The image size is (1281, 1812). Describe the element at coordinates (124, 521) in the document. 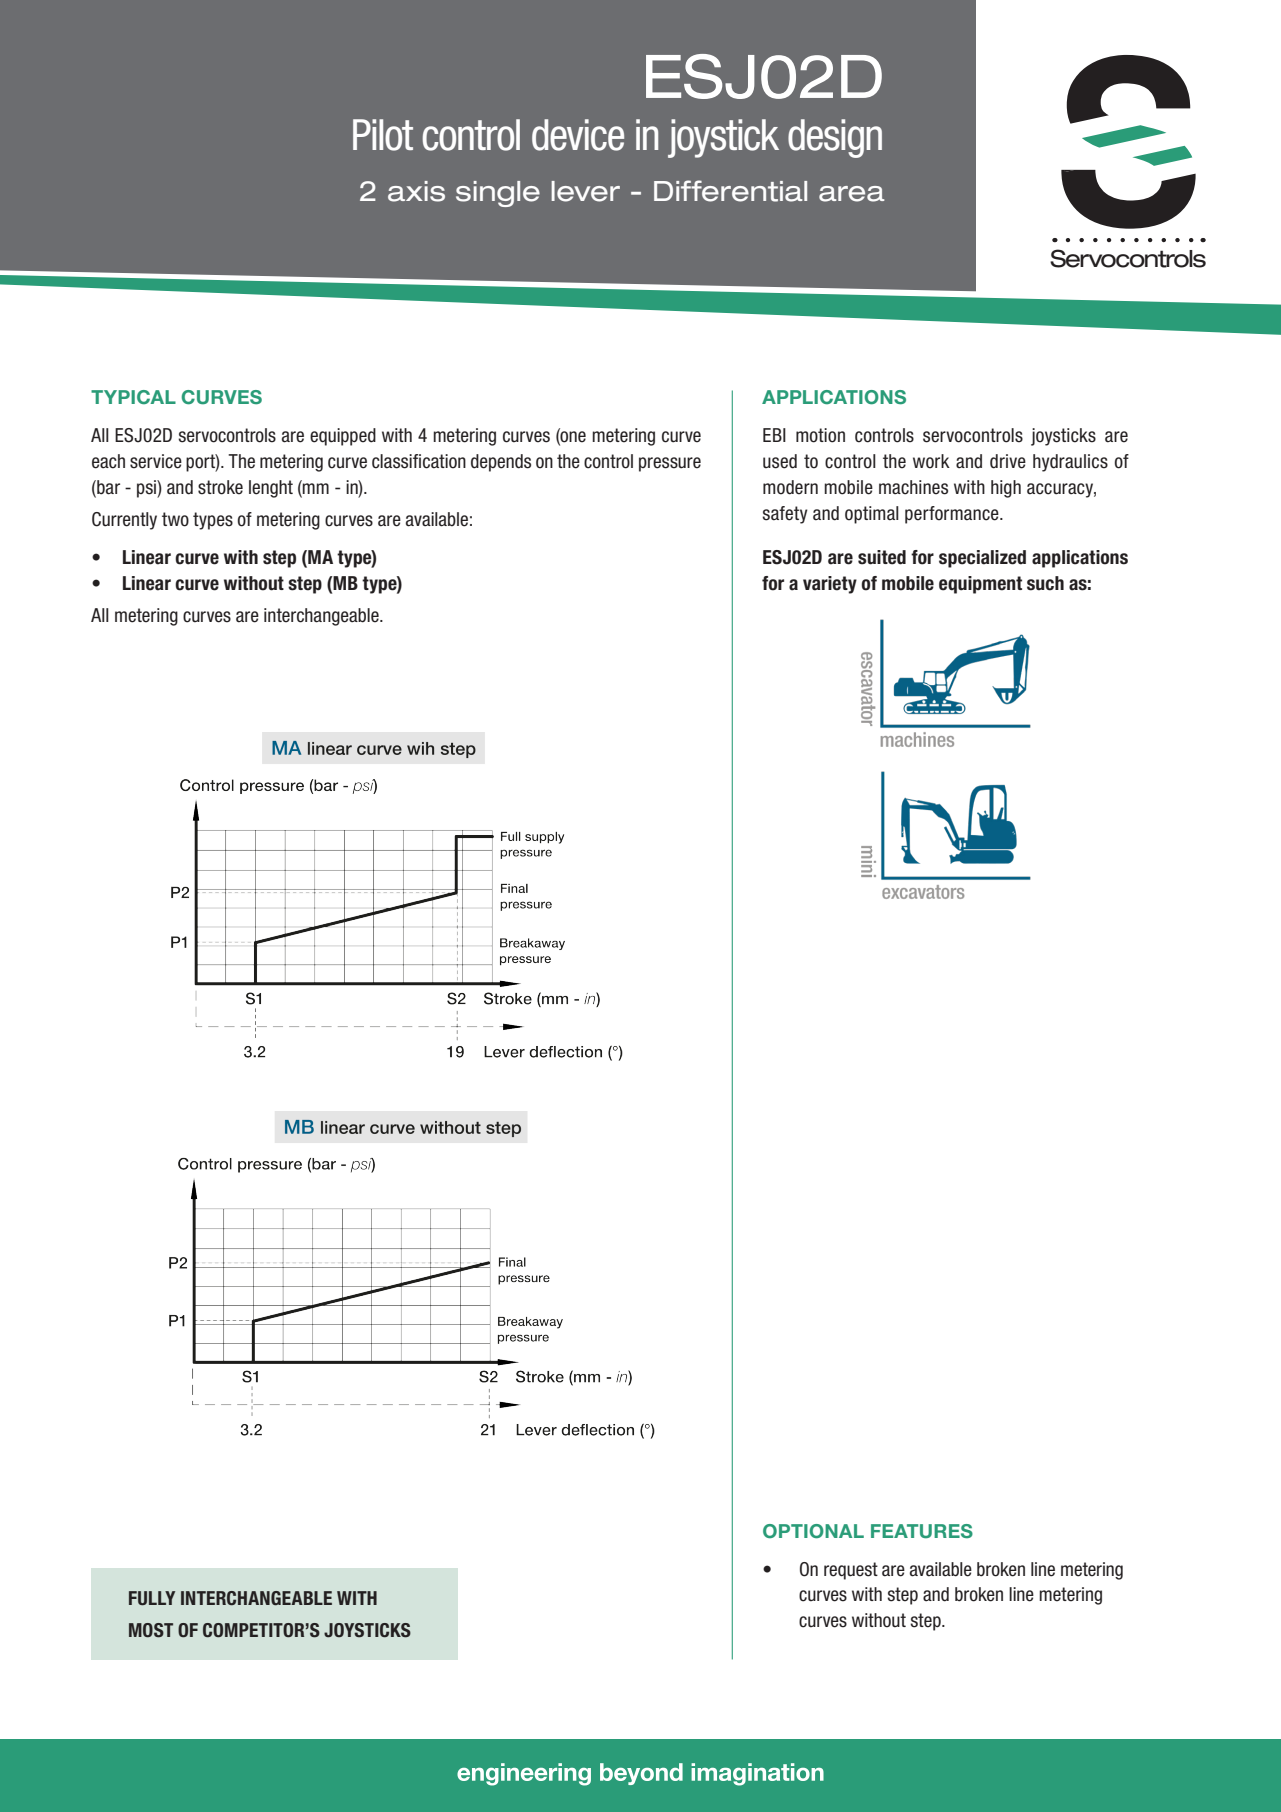

I see `Currently` at that location.
